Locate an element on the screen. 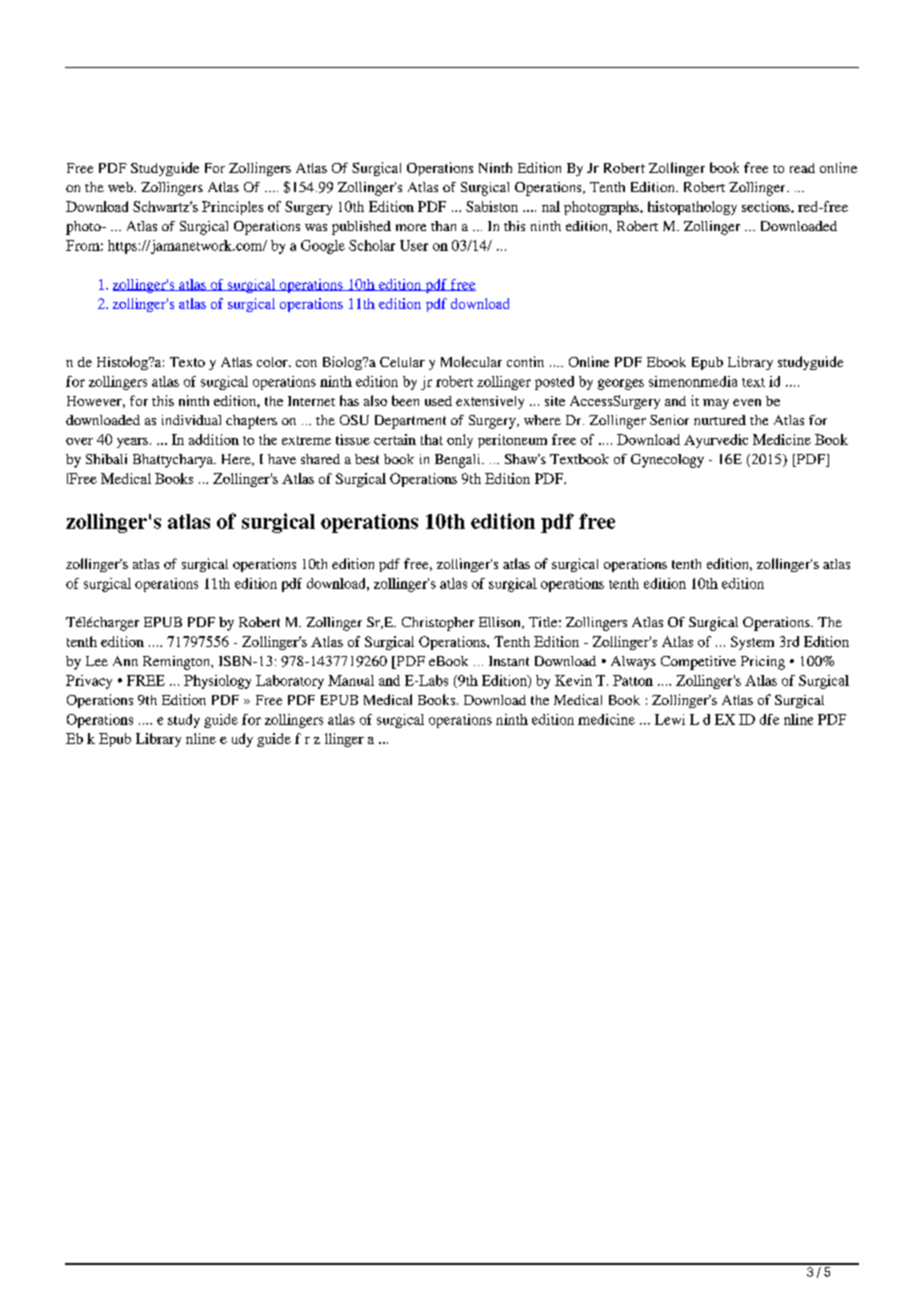  georges is located at coordinates (621, 384).
